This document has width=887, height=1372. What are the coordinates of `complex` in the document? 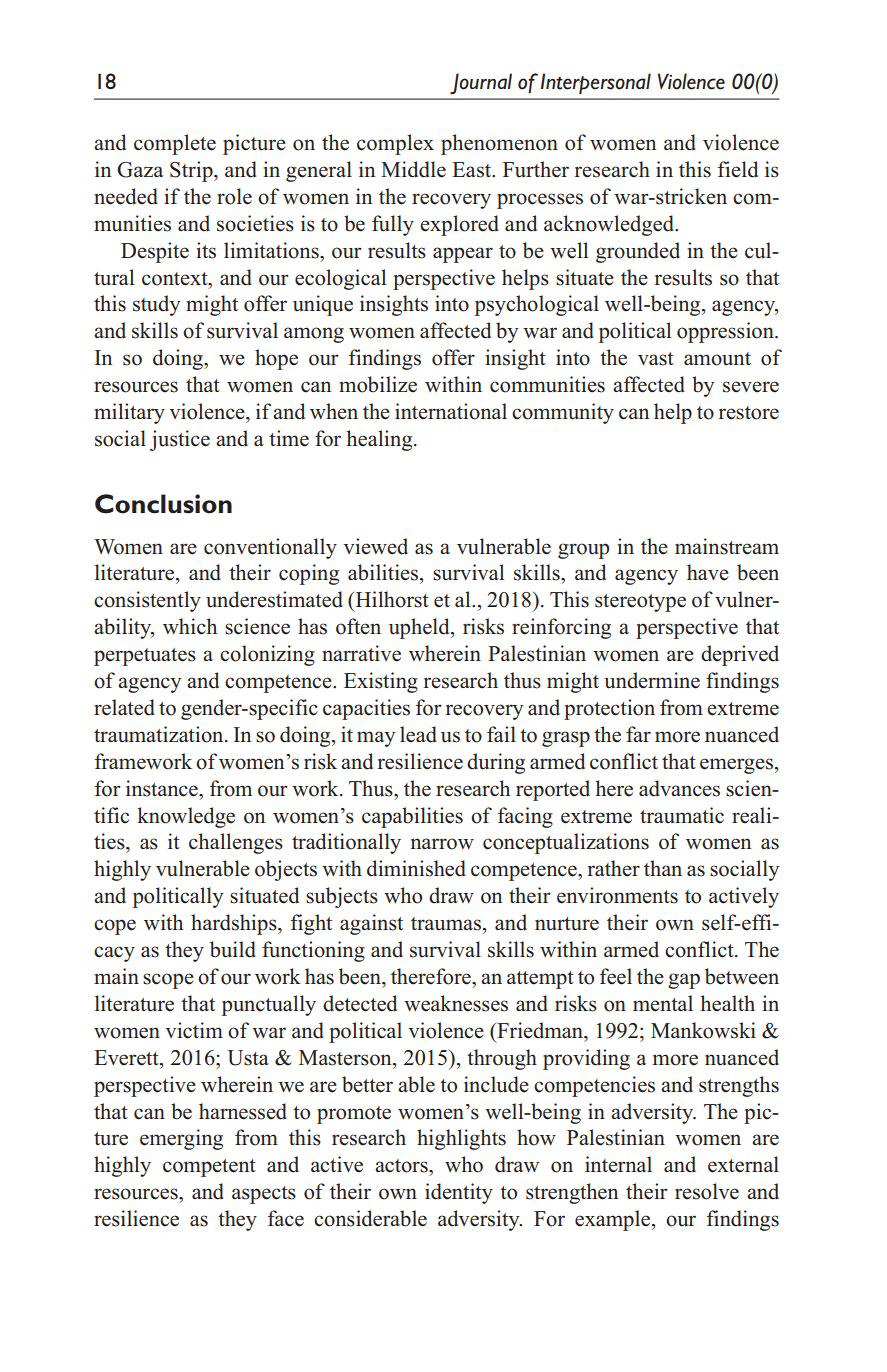 It's located at (395, 144).
